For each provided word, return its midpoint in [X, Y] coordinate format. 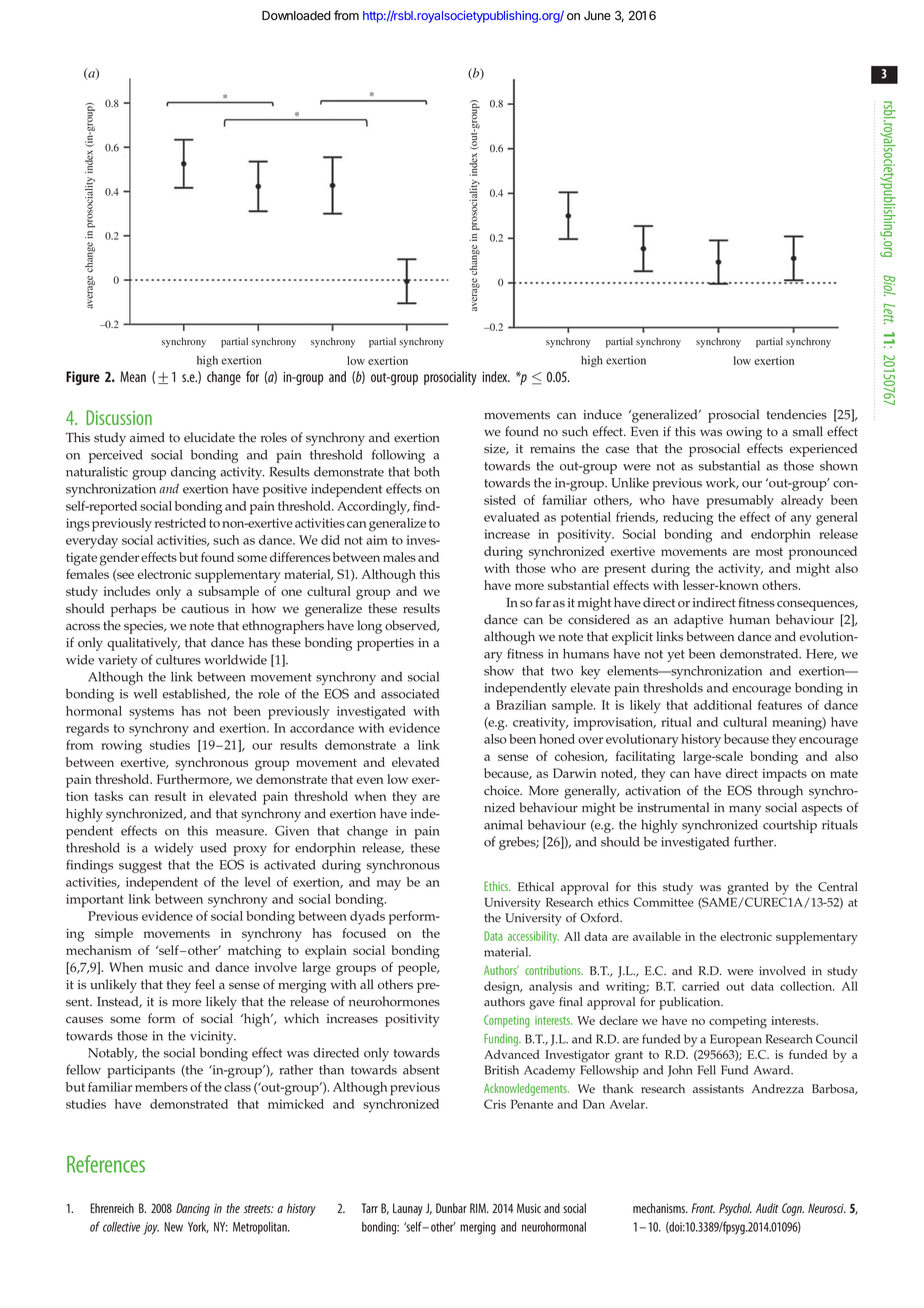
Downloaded [296, 16]
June [597, 16]
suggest [140, 867]
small [808, 431]
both [427, 472]
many [745, 811]
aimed [147, 437]
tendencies [797, 414]
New [173, 1227]
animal [503, 825]
